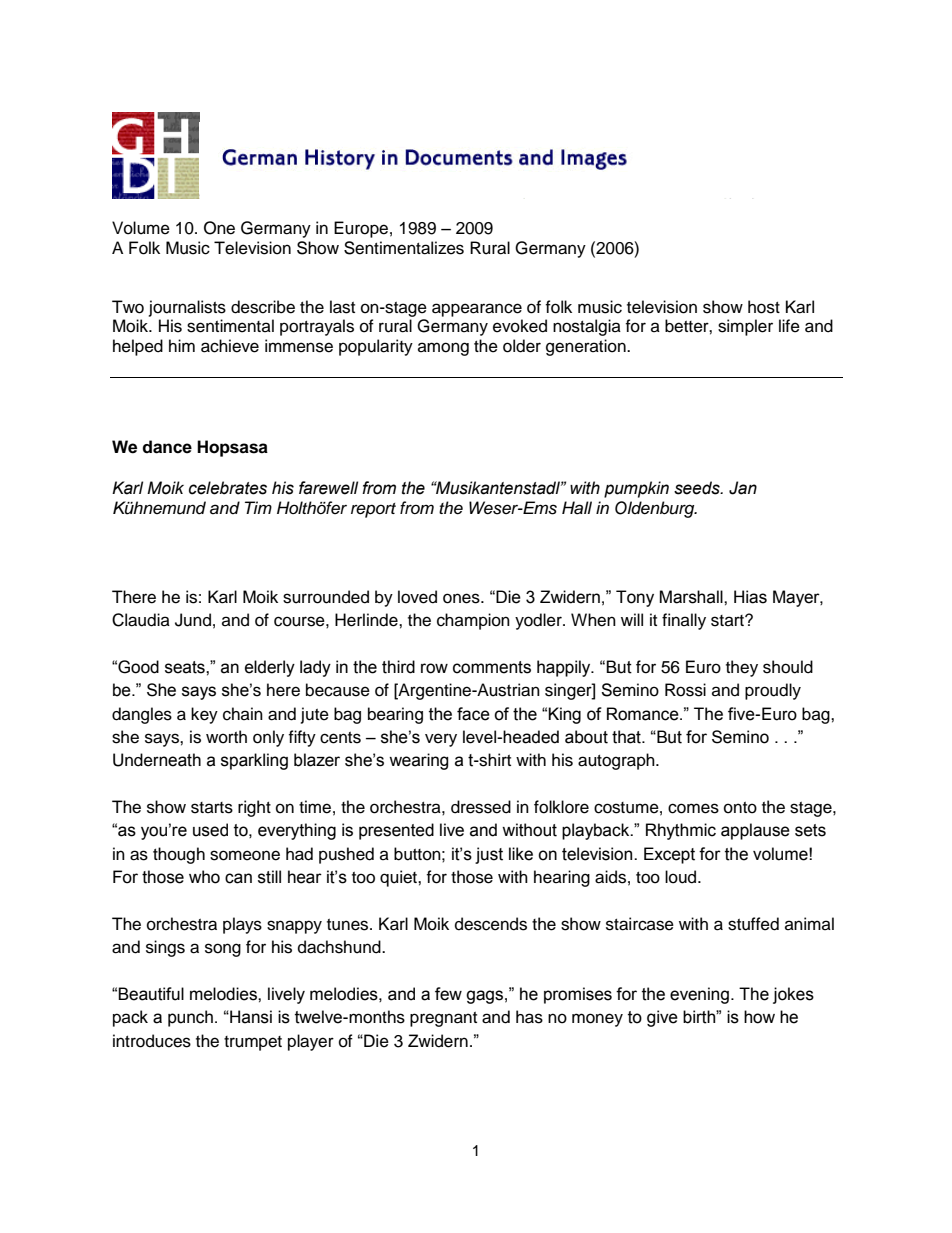 This page has width=952, height=1233. I want to click on achieve, so click(230, 346).
